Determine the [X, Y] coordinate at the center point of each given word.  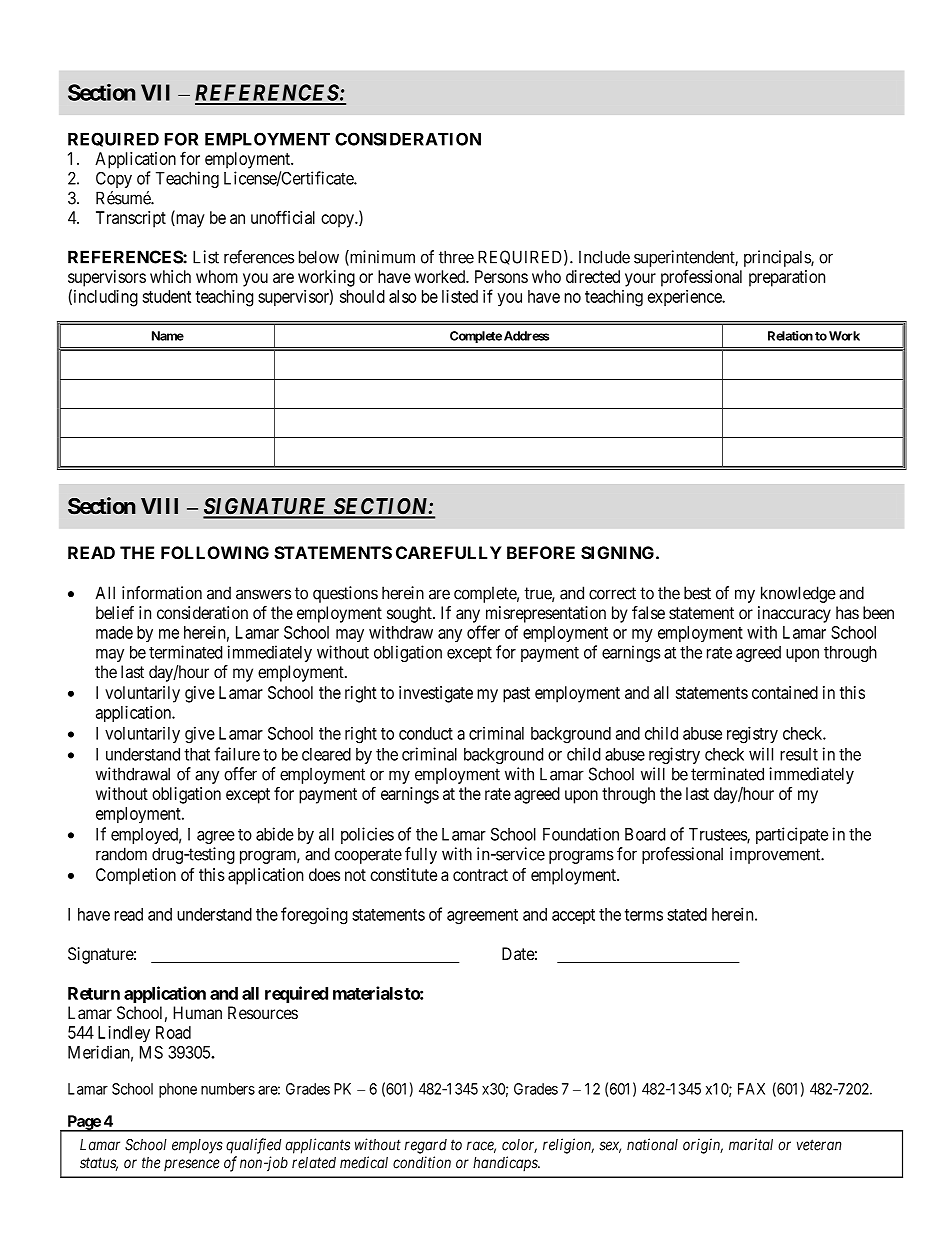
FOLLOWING [215, 553]
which [170, 276]
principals [778, 258]
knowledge [798, 594]
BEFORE [541, 553]
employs [197, 1146]
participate [792, 835]
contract [480, 875]
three [456, 257]
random [121, 854]
